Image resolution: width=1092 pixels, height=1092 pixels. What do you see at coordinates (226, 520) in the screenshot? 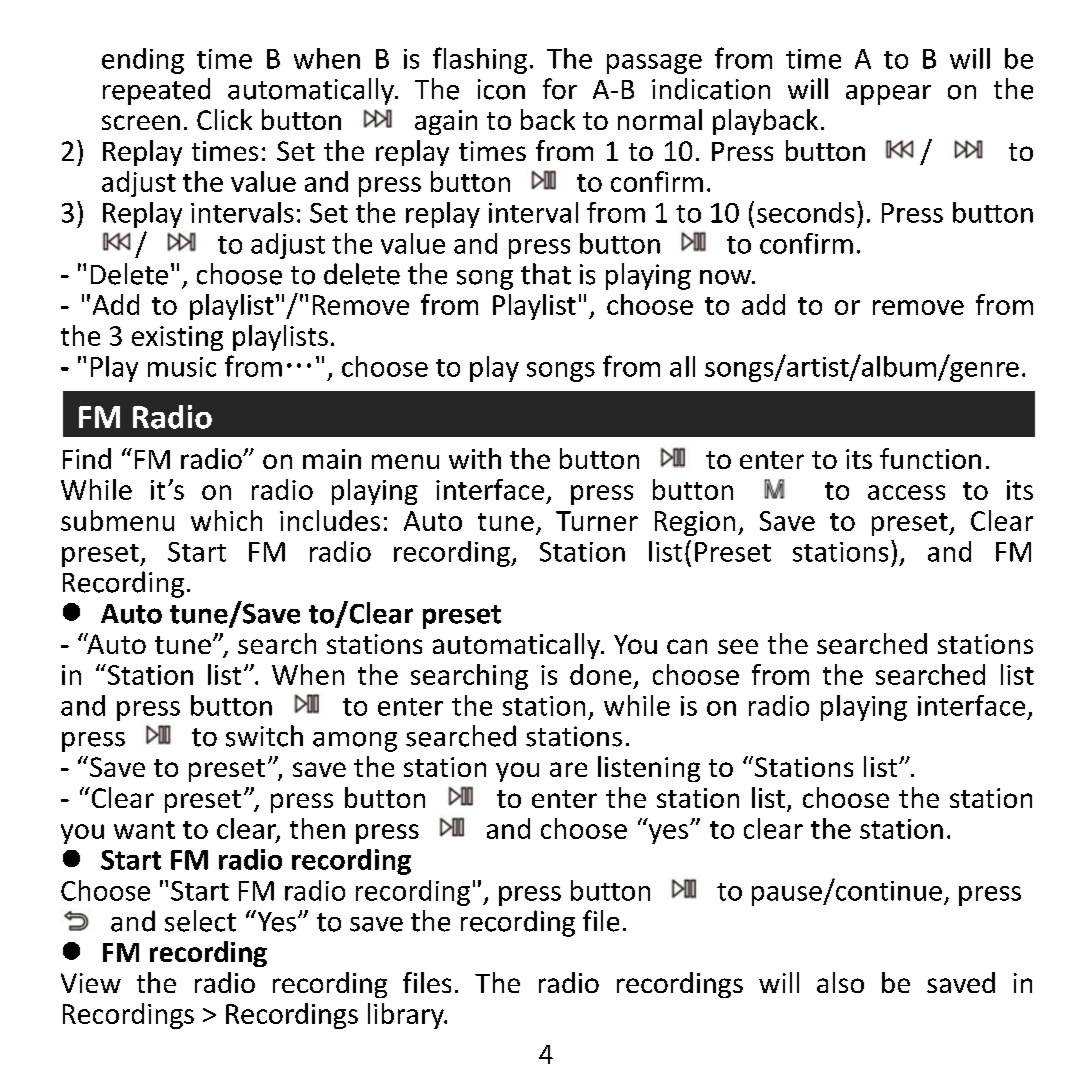
I see `which` at bounding box center [226, 520].
